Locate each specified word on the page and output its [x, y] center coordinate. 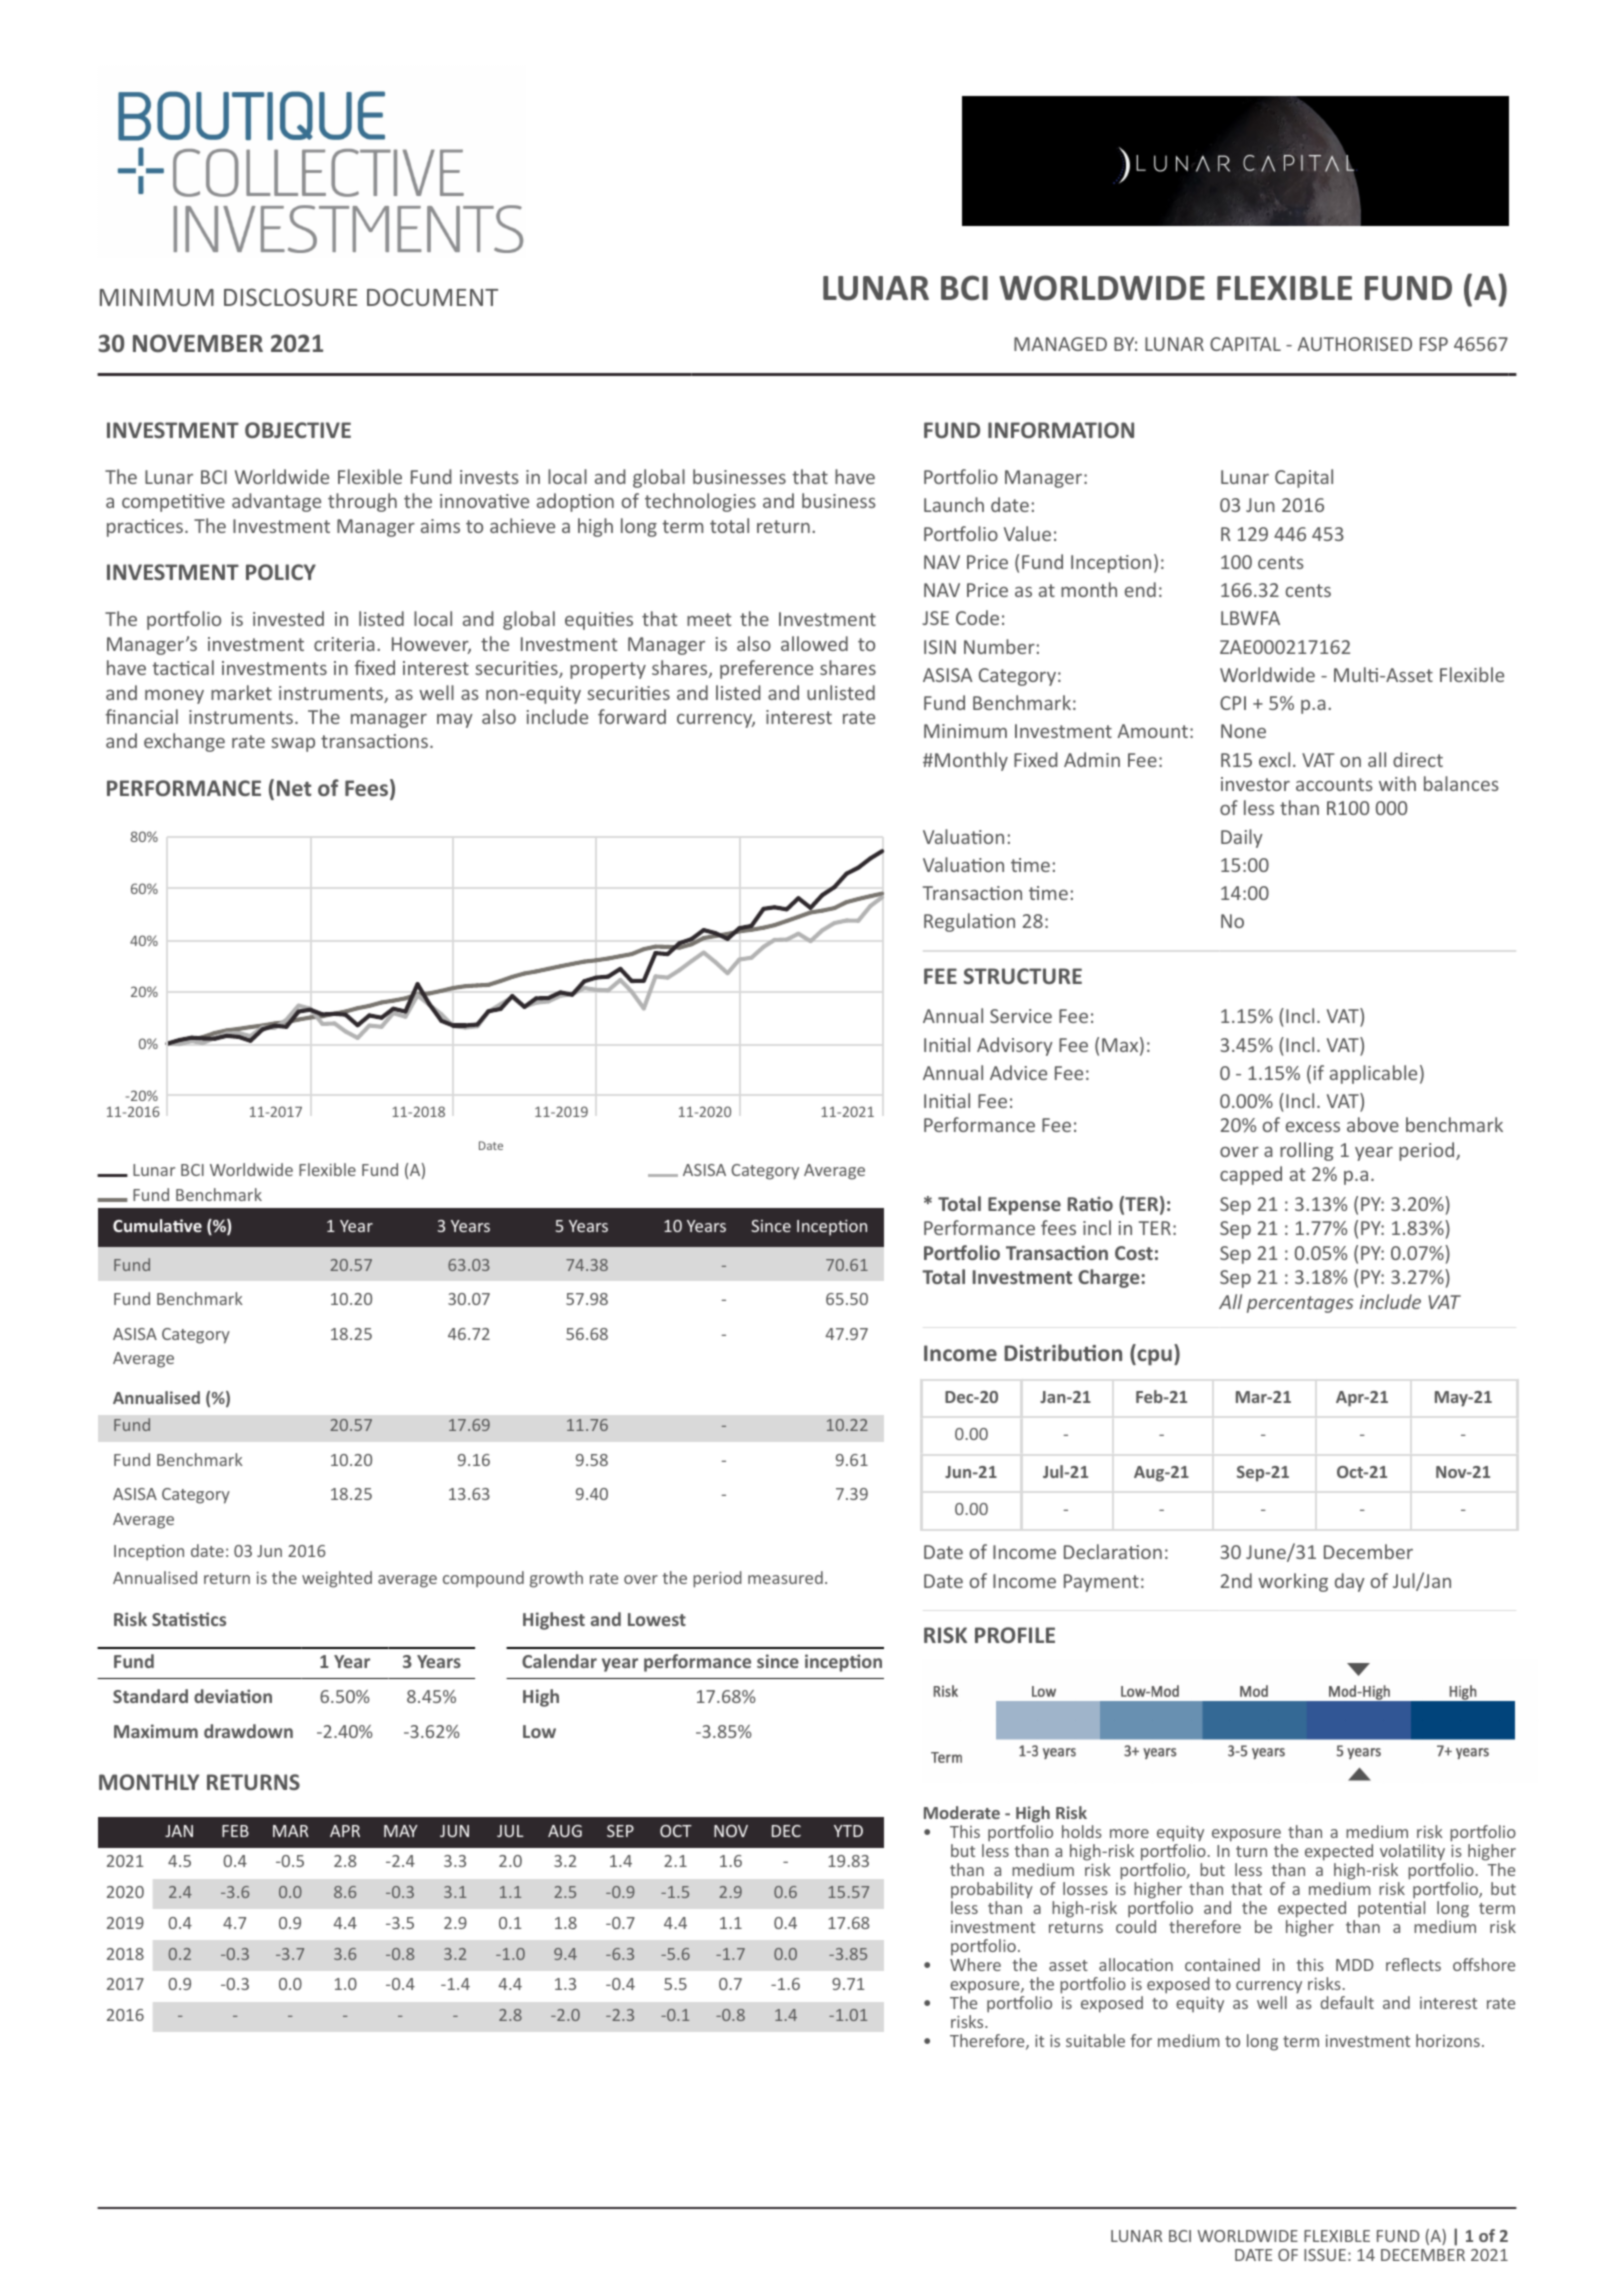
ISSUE [1325, 2255]
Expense [1024, 1206]
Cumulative [157, 1225]
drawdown [248, 1731]
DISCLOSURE [290, 297]
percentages [1300, 1304]
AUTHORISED [1354, 344]
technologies [700, 502]
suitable [1095, 2040]
